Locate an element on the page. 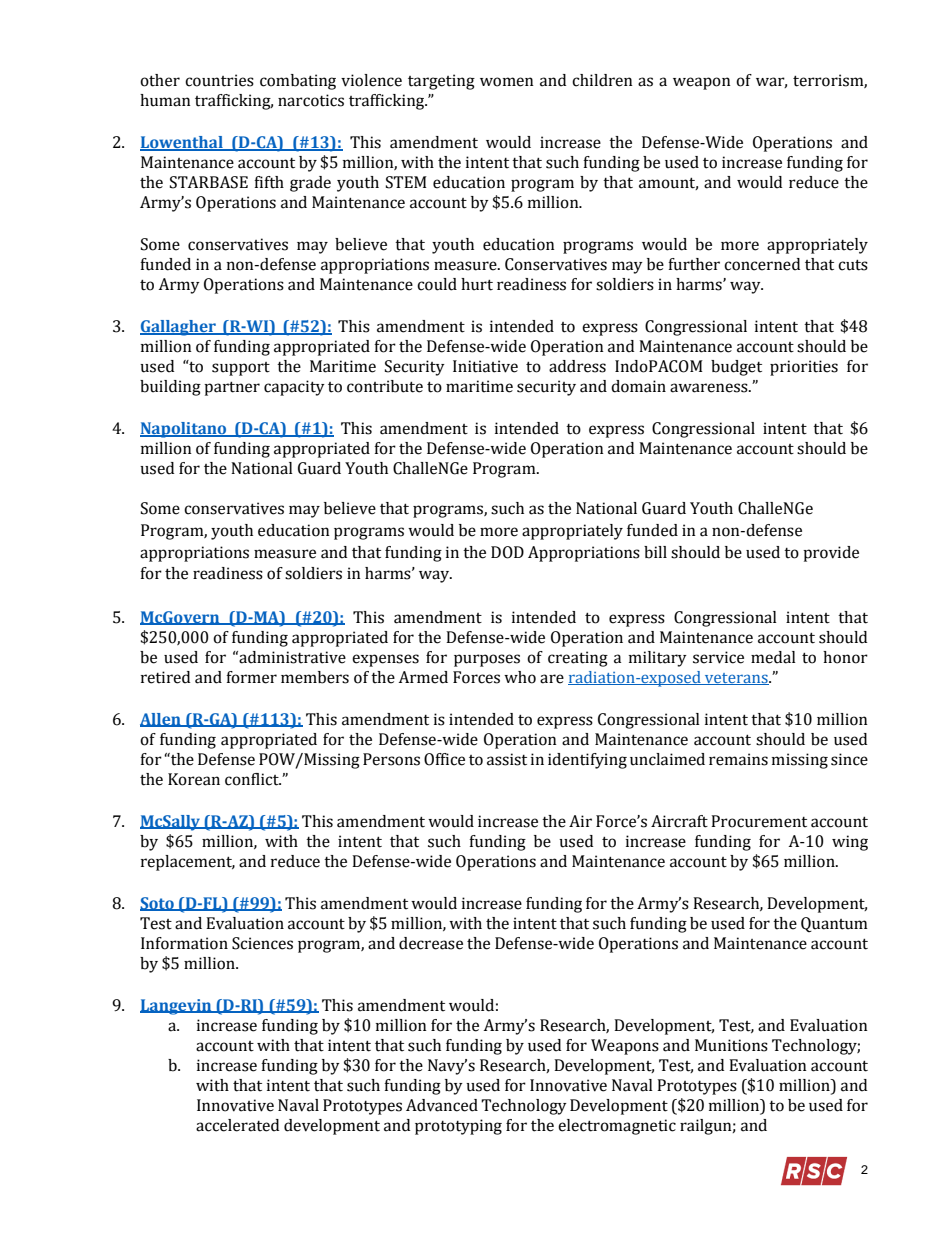 This page has height=1233, width=952. women is located at coordinates (507, 82).
